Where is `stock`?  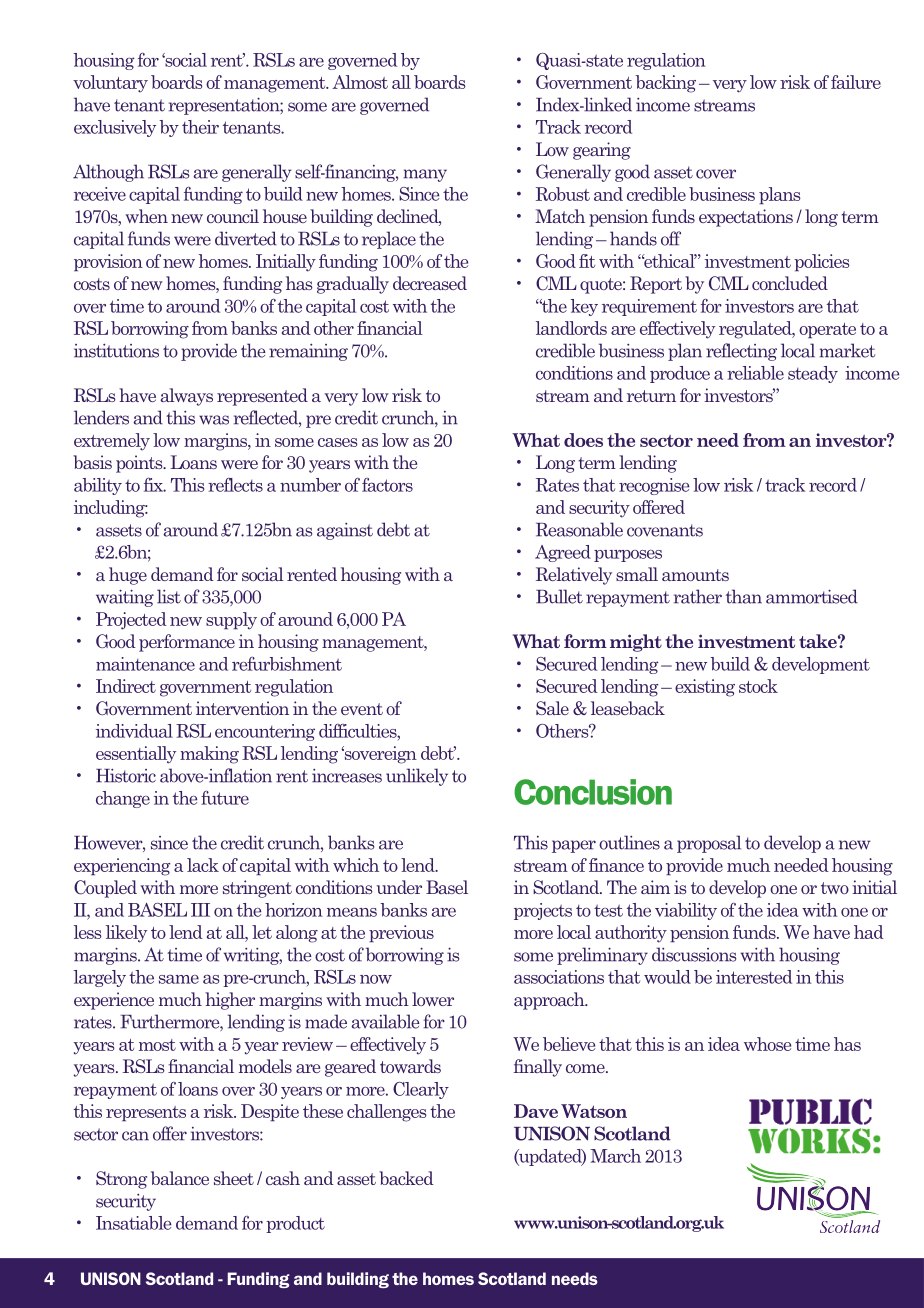
stock is located at coordinates (758, 686).
